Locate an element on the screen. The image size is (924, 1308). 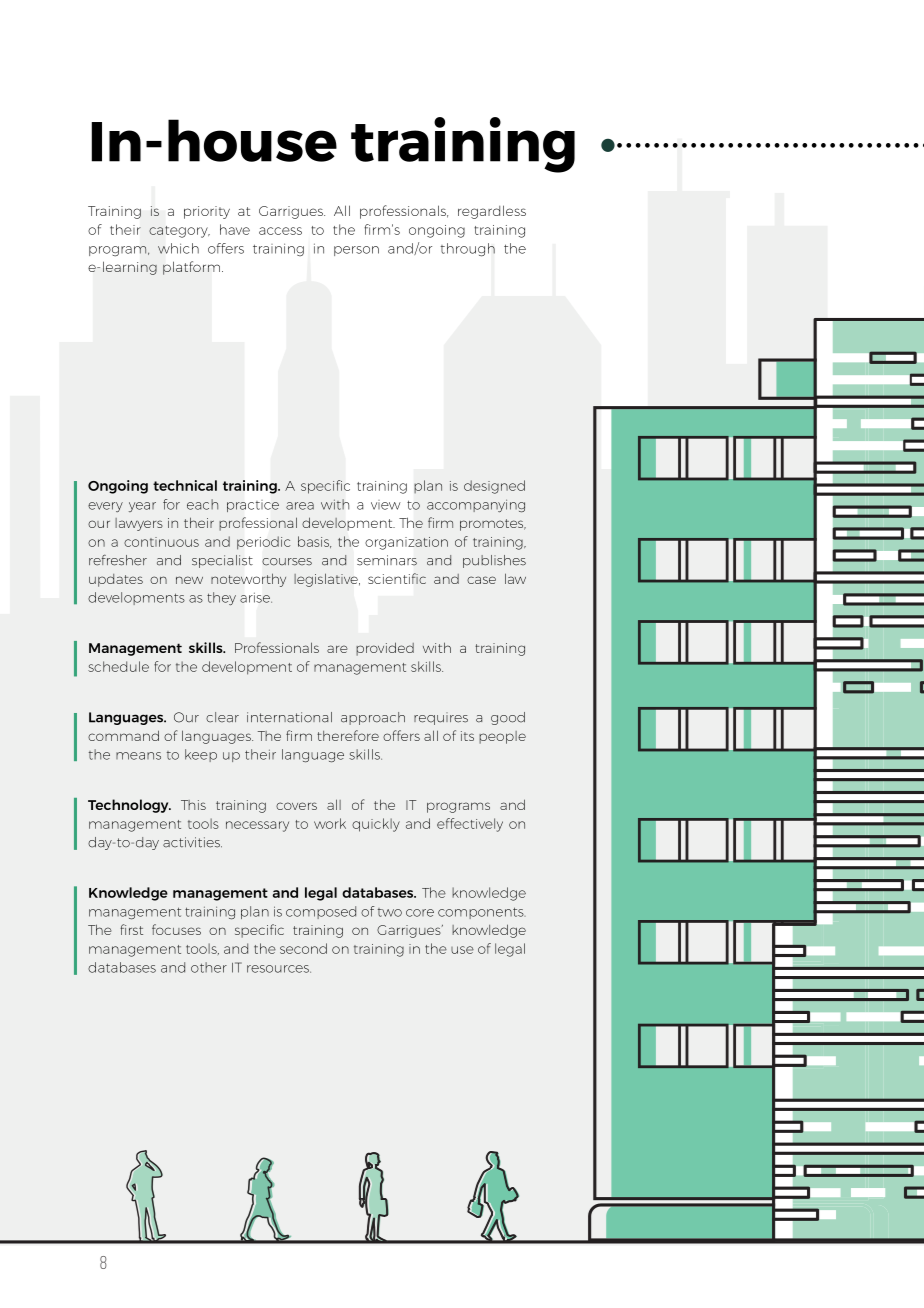
through is located at coordinates (468, 250).
